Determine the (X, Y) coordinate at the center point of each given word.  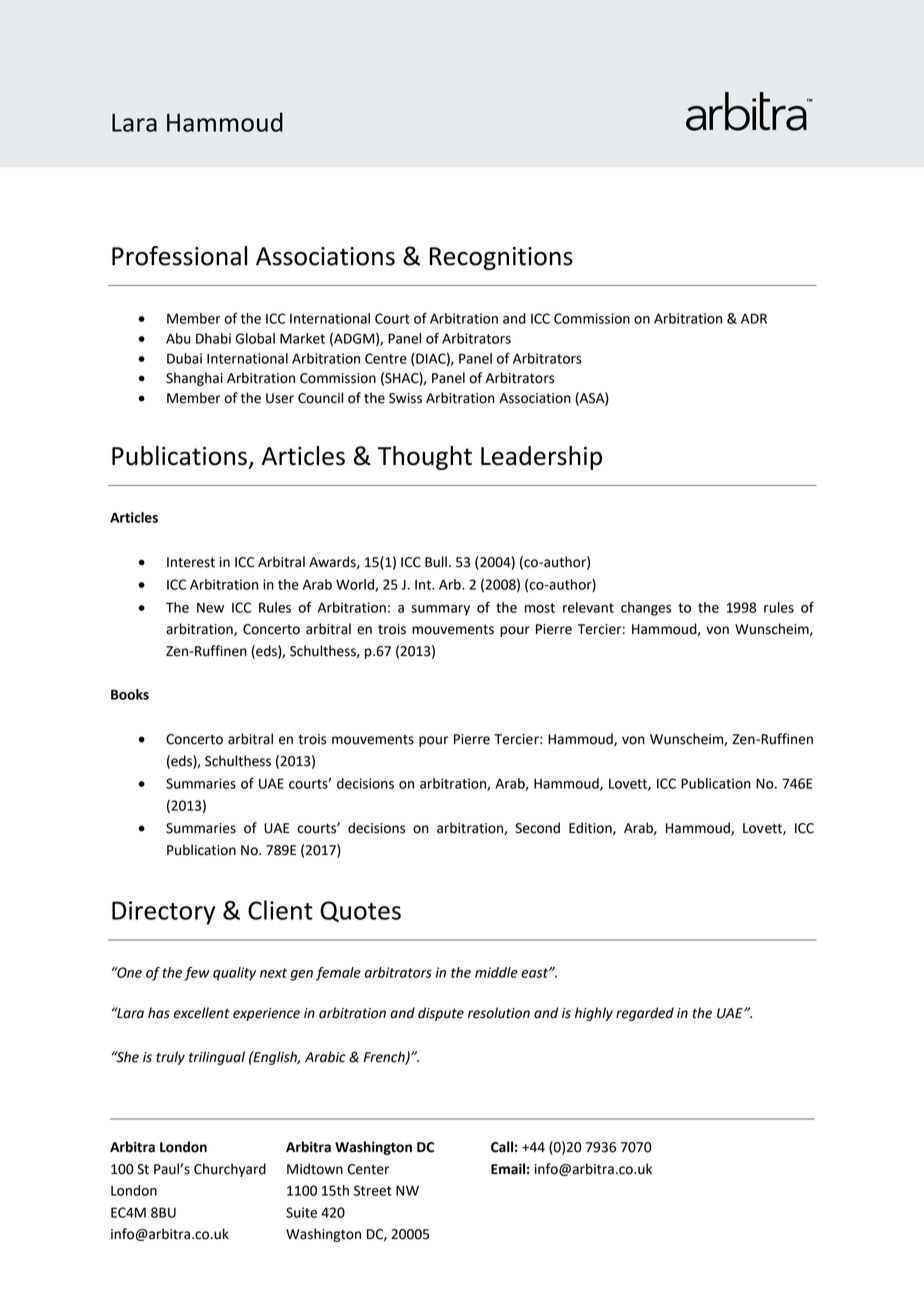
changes (646, 609)
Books (130, 694)
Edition (591, 828)
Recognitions (501, 258)
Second (537, 828)
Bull (436, 562)
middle (496, 972)
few (197, 974)
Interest (191, 562)
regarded (645, 1014)
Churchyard (230, 1170)
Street (373, 1190)
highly (594, 1014)
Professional (179, 256)
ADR (754, 318)
